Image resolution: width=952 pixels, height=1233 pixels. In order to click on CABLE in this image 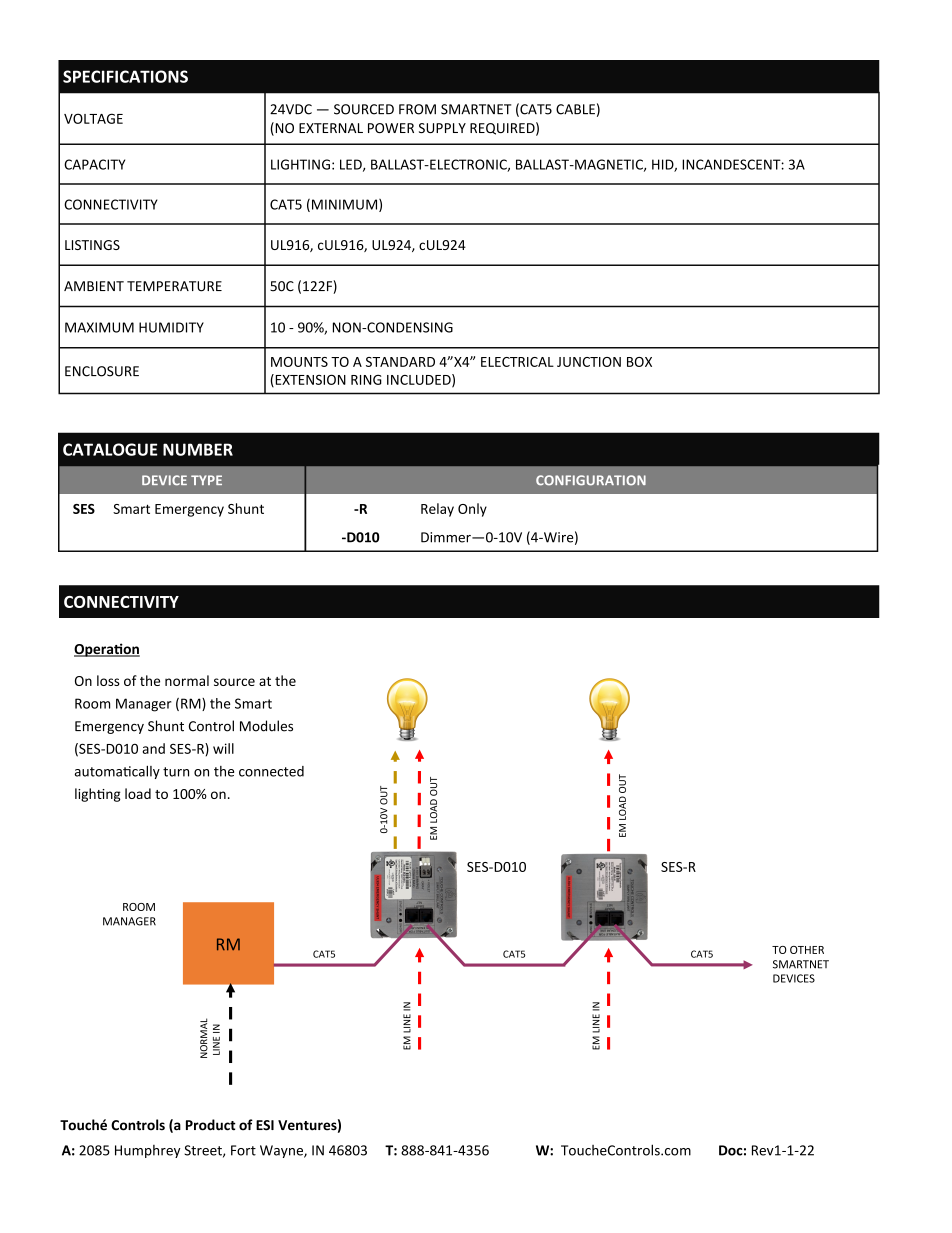, I will do `click(575, 109)`.
